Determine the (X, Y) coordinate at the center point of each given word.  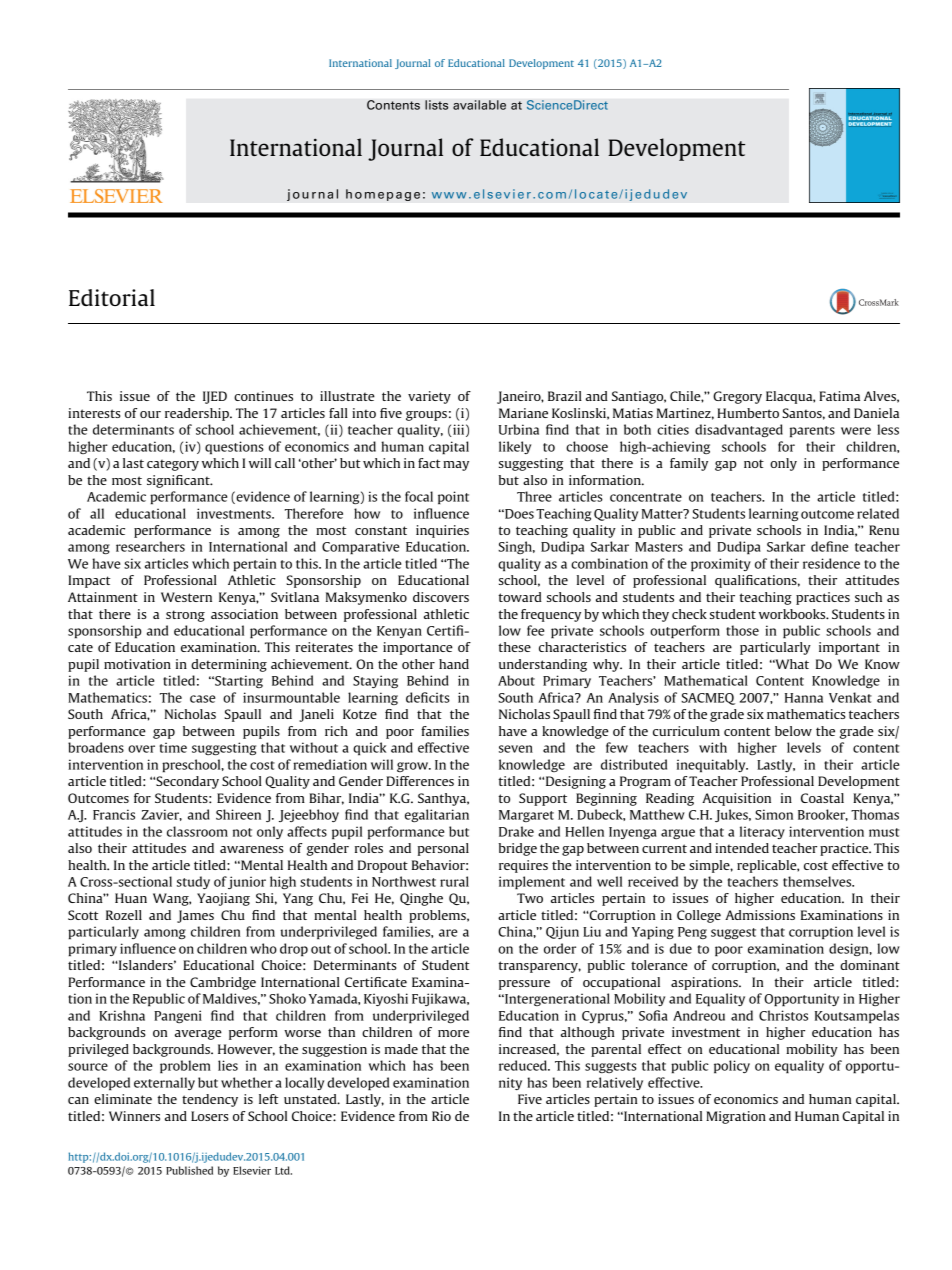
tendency (210, 1100)
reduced (524, 1065)
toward (520, 597)
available (479, 105)
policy (732, 1067)
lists (436, 105)
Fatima (839, 396)
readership (198, 414)
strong (185, 616)
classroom (197, 831)
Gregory (737, 397)
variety (429, 397)
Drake (516, 831)
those (742, 630)
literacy (762, 832)
